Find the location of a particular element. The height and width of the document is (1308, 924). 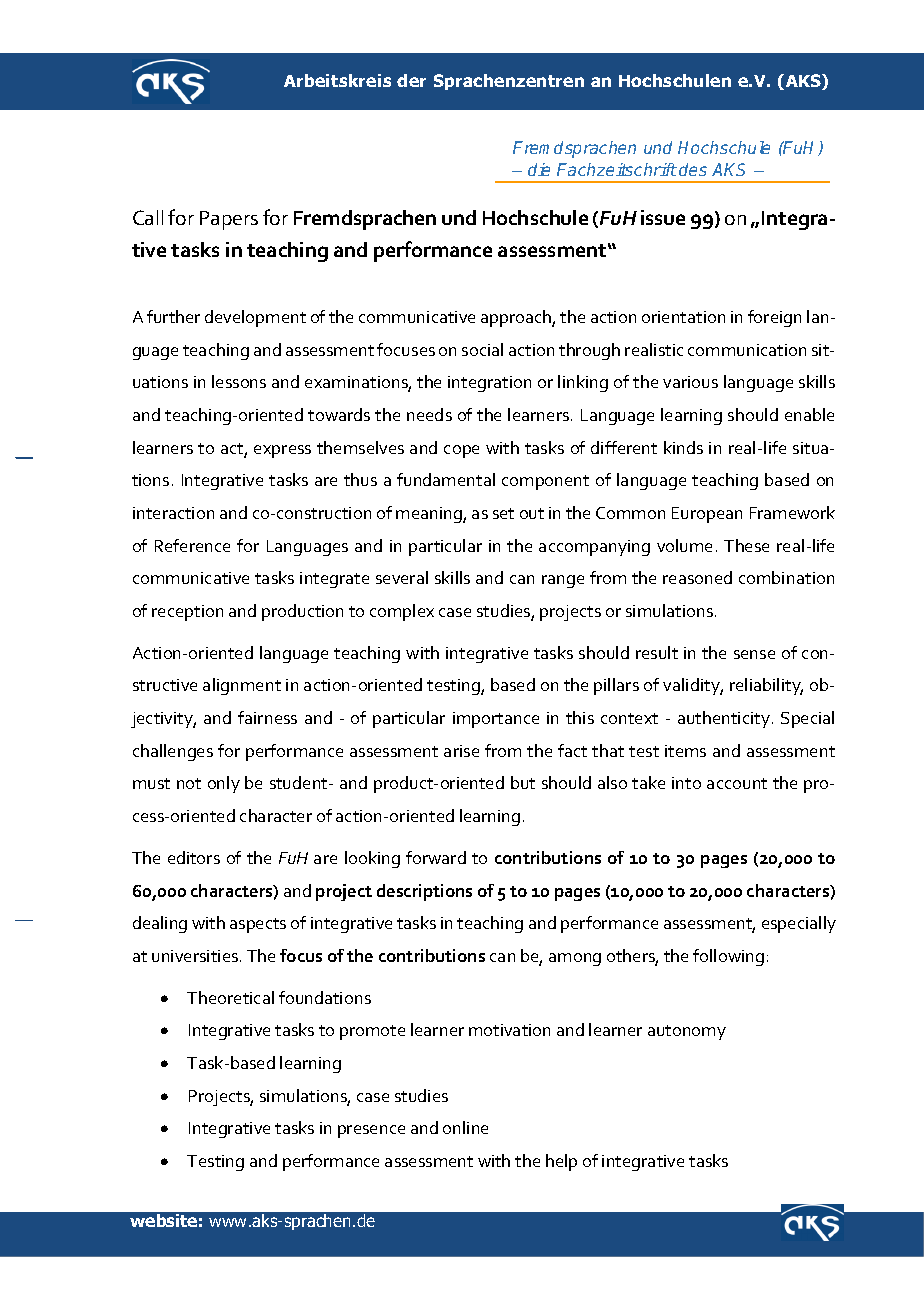

der is located at coordinates (411, 80).
